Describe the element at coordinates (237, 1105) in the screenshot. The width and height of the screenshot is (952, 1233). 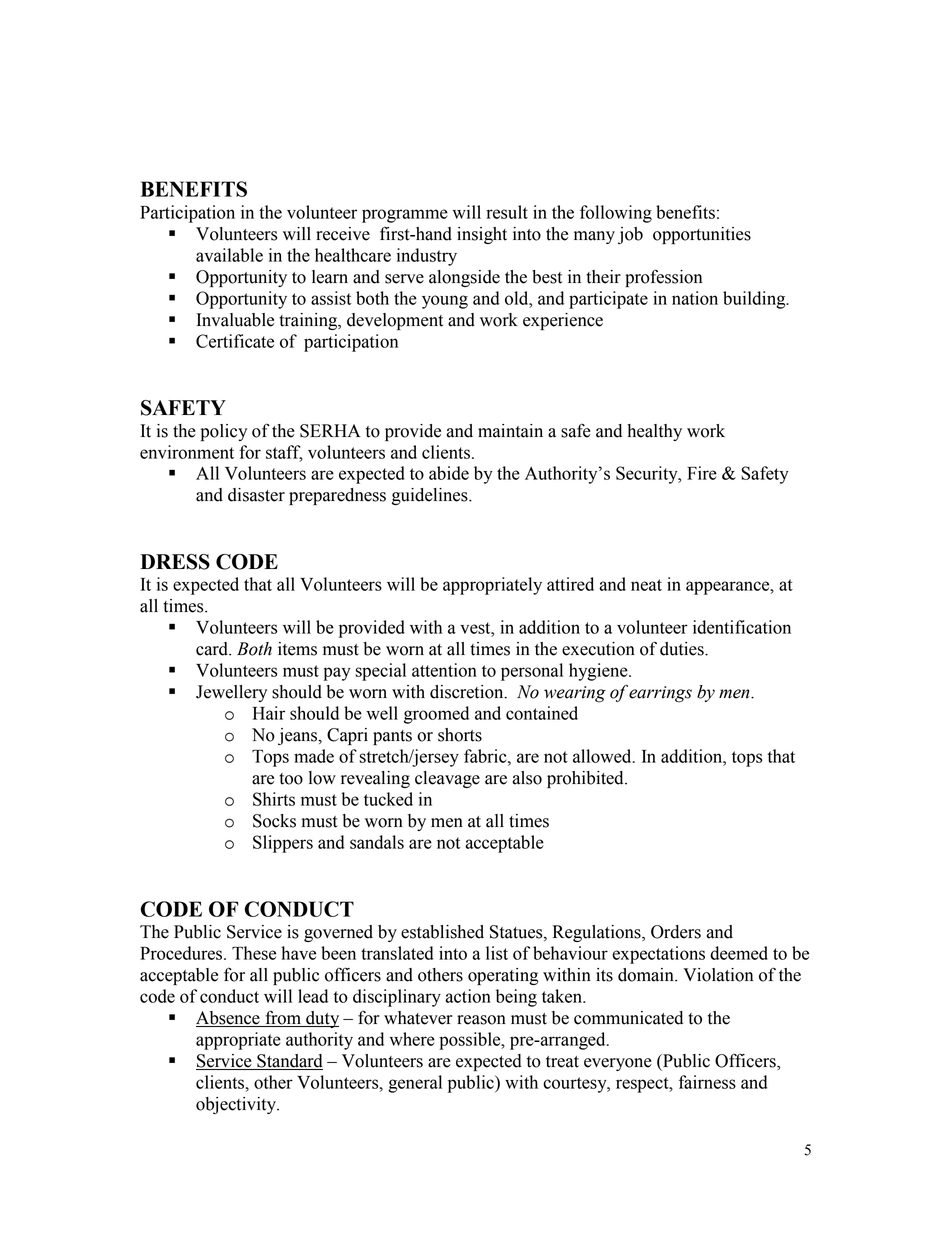
I see `objectivity` at that location.
